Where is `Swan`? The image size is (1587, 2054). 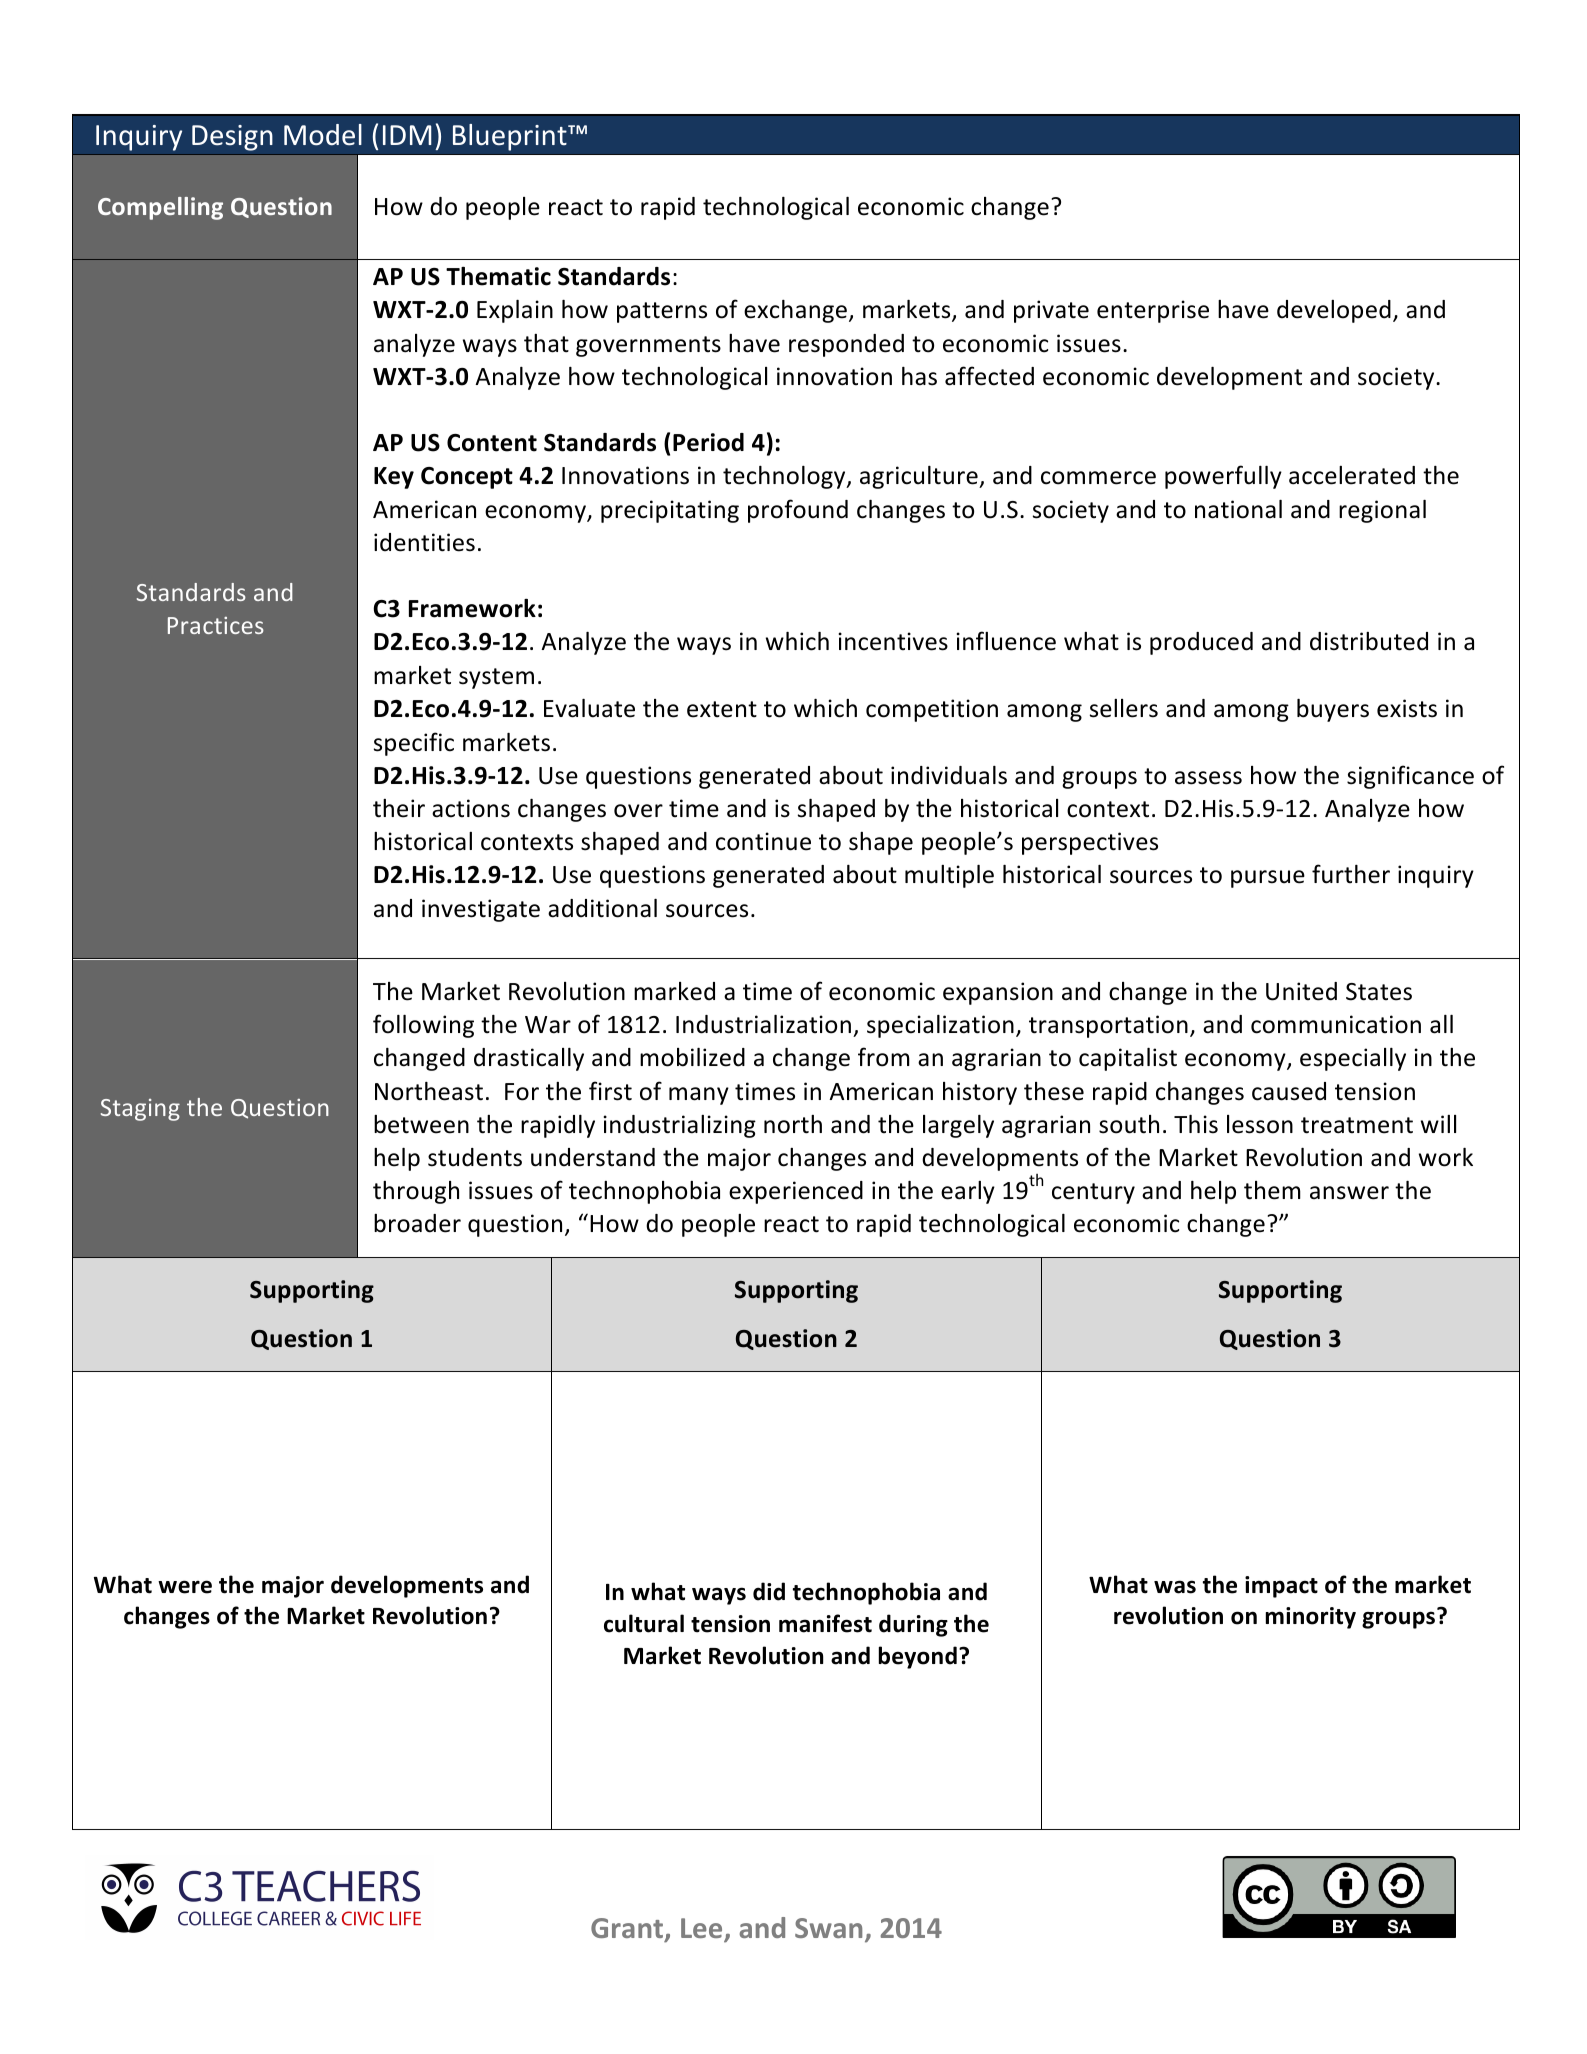
Swan is located at coordinates (828, 1928).
